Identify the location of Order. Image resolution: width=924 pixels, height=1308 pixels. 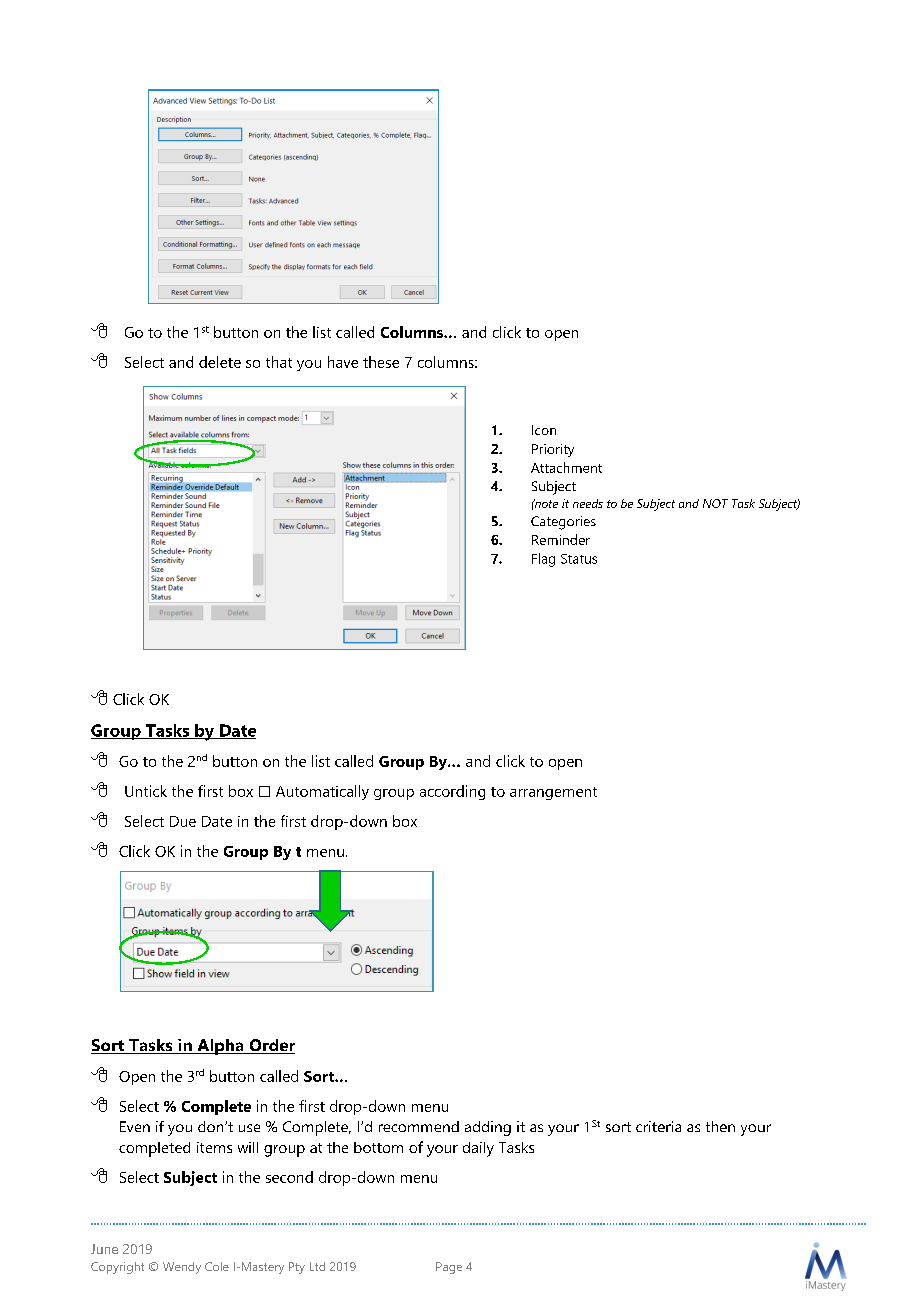
(271, 1046).
